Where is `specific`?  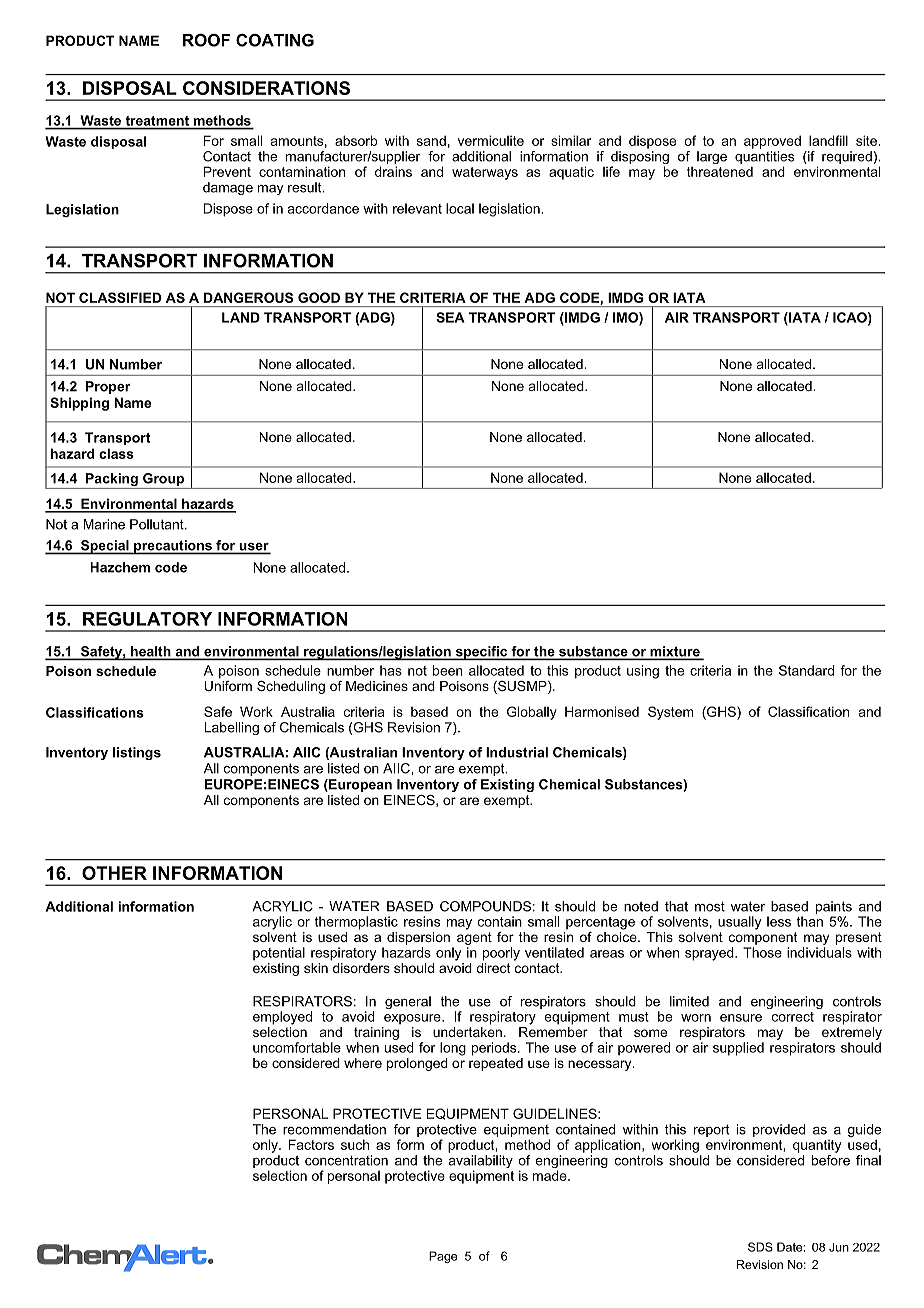
specific is located at coordinates (481, 653).
